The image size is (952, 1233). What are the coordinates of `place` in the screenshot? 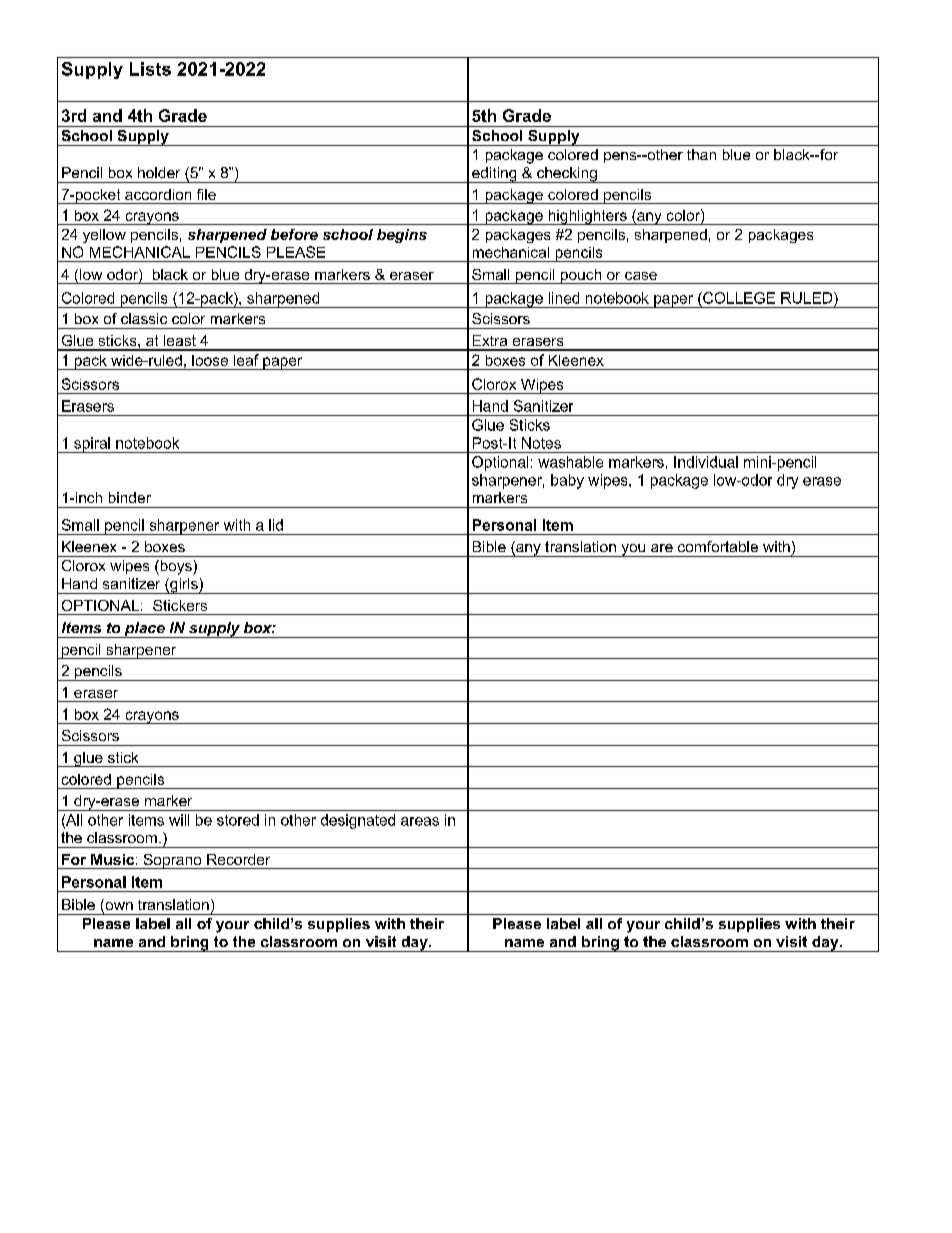 It's located at (144, 630).
